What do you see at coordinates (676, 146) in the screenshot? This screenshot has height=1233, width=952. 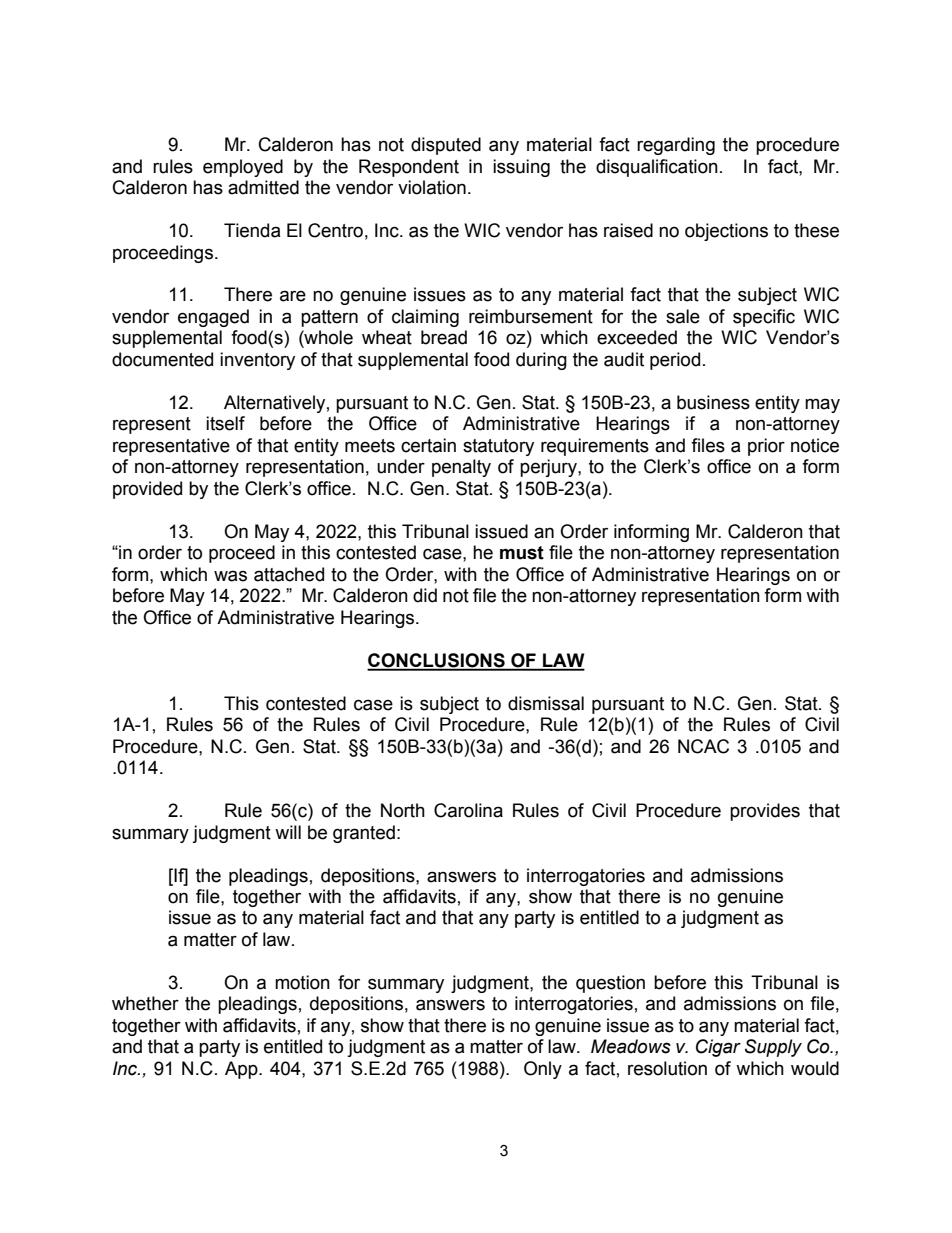 I see `regarding` at bounding box center [676, 146].
